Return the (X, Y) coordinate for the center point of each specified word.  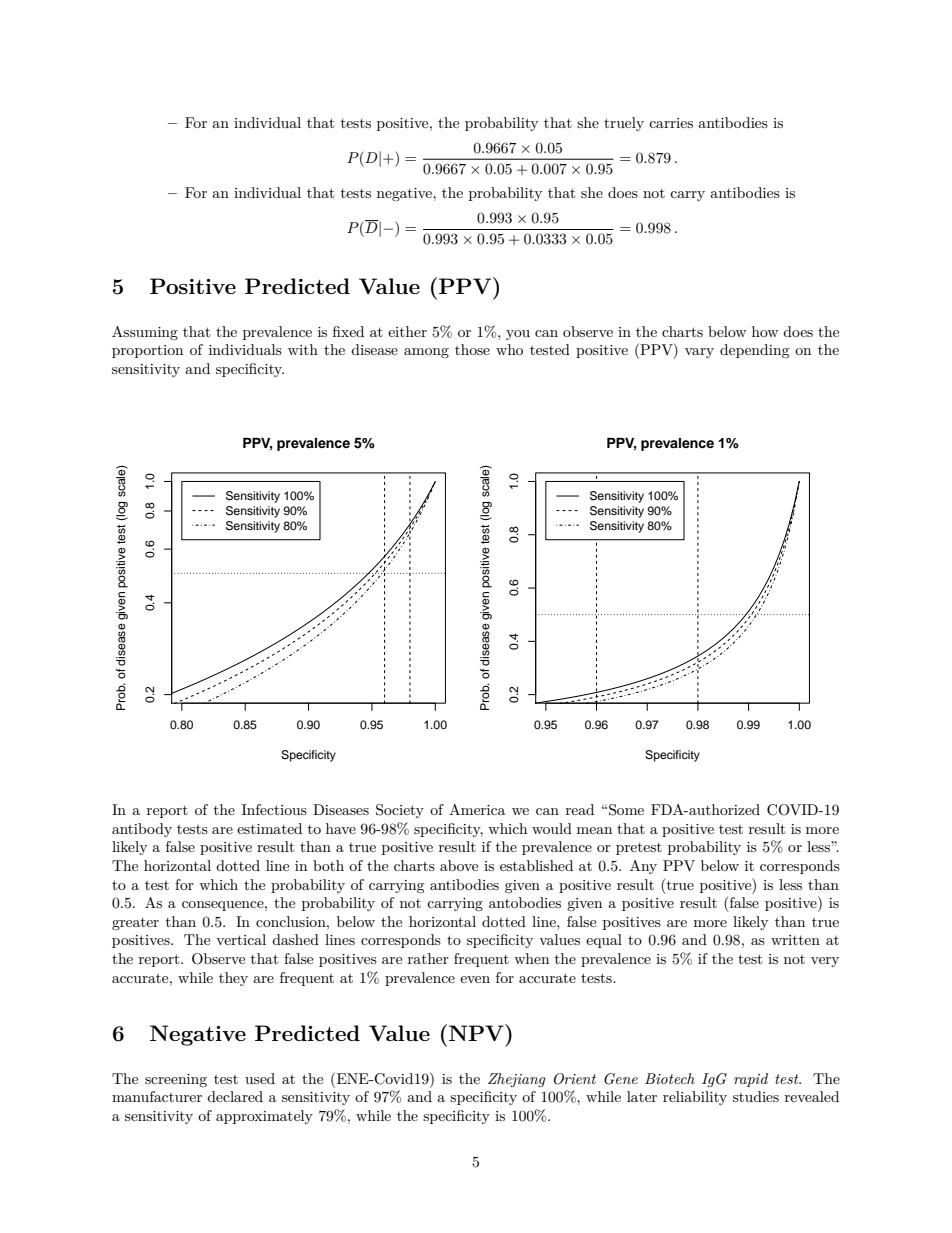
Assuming (145, 333)
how (765, 331)
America (477, 809)
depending (755, 351)
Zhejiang (517, 1080)
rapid (751, 1080)
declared (235, 1096)
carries (671, 123)
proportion (147, 351)
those (472, 349)
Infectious (274, 809)
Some (626, 810)
